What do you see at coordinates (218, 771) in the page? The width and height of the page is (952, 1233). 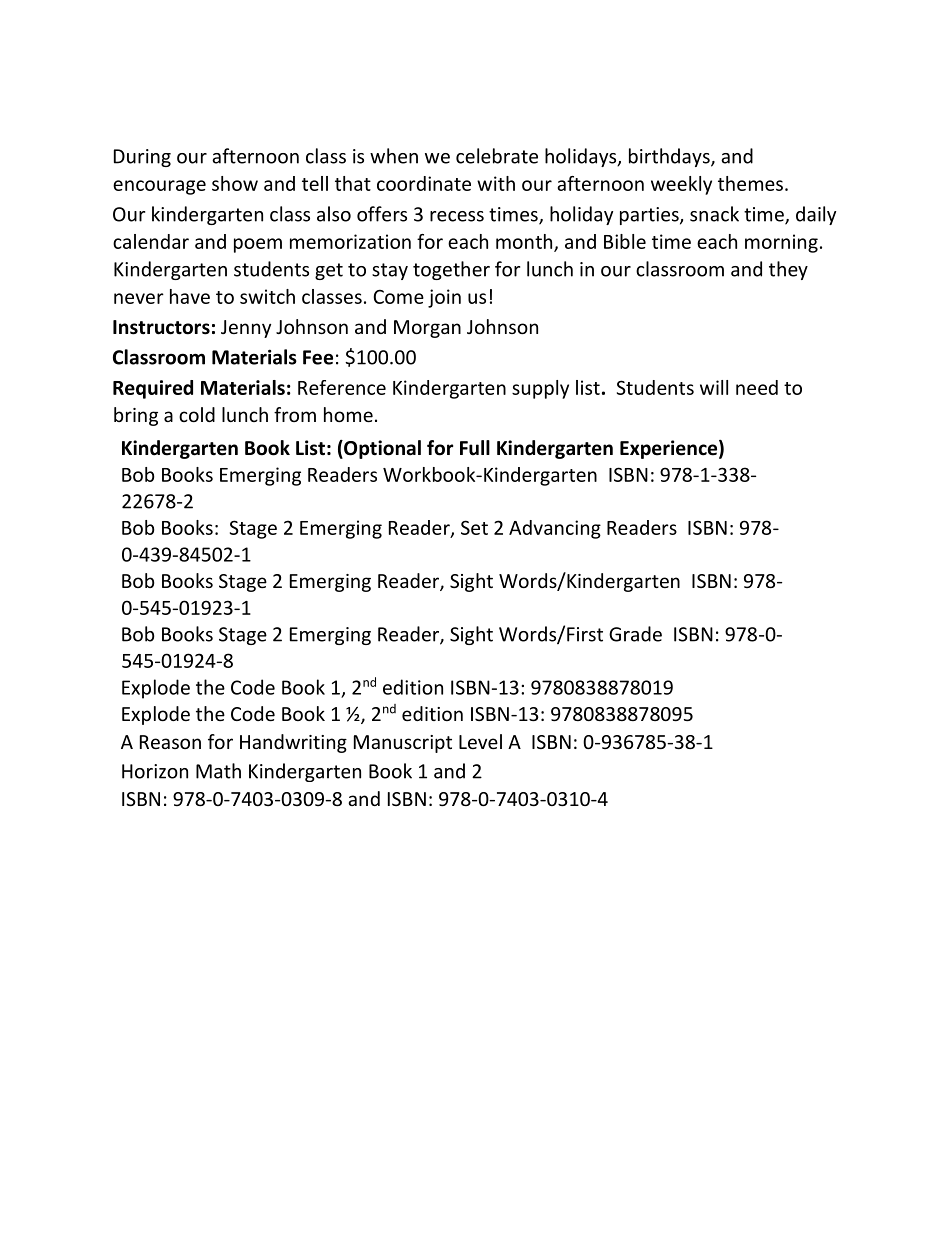 I see `Math` at bounding box center [218, 771].
